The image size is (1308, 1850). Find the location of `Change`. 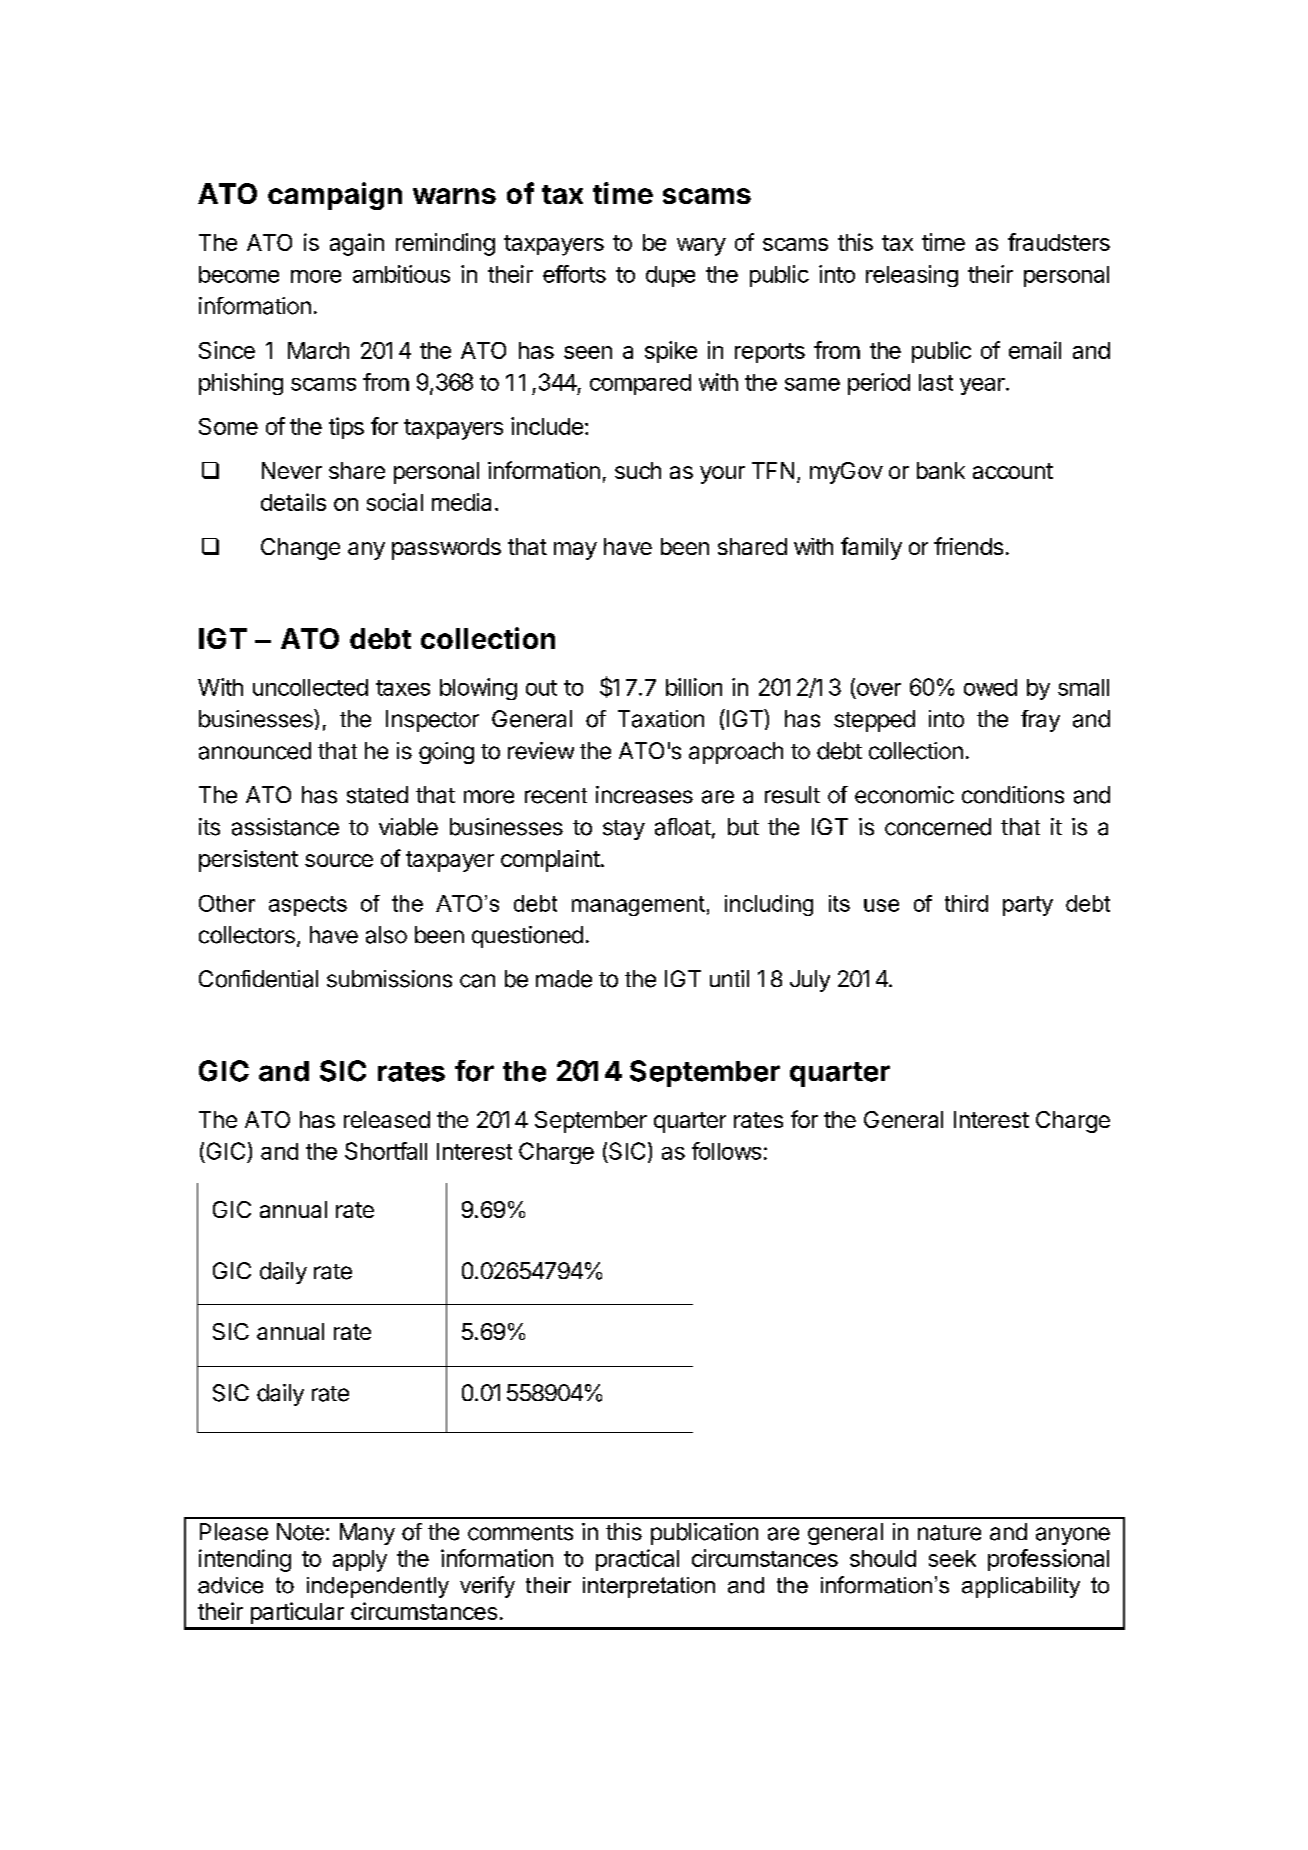

Change is located at coordinates (300, 549).
